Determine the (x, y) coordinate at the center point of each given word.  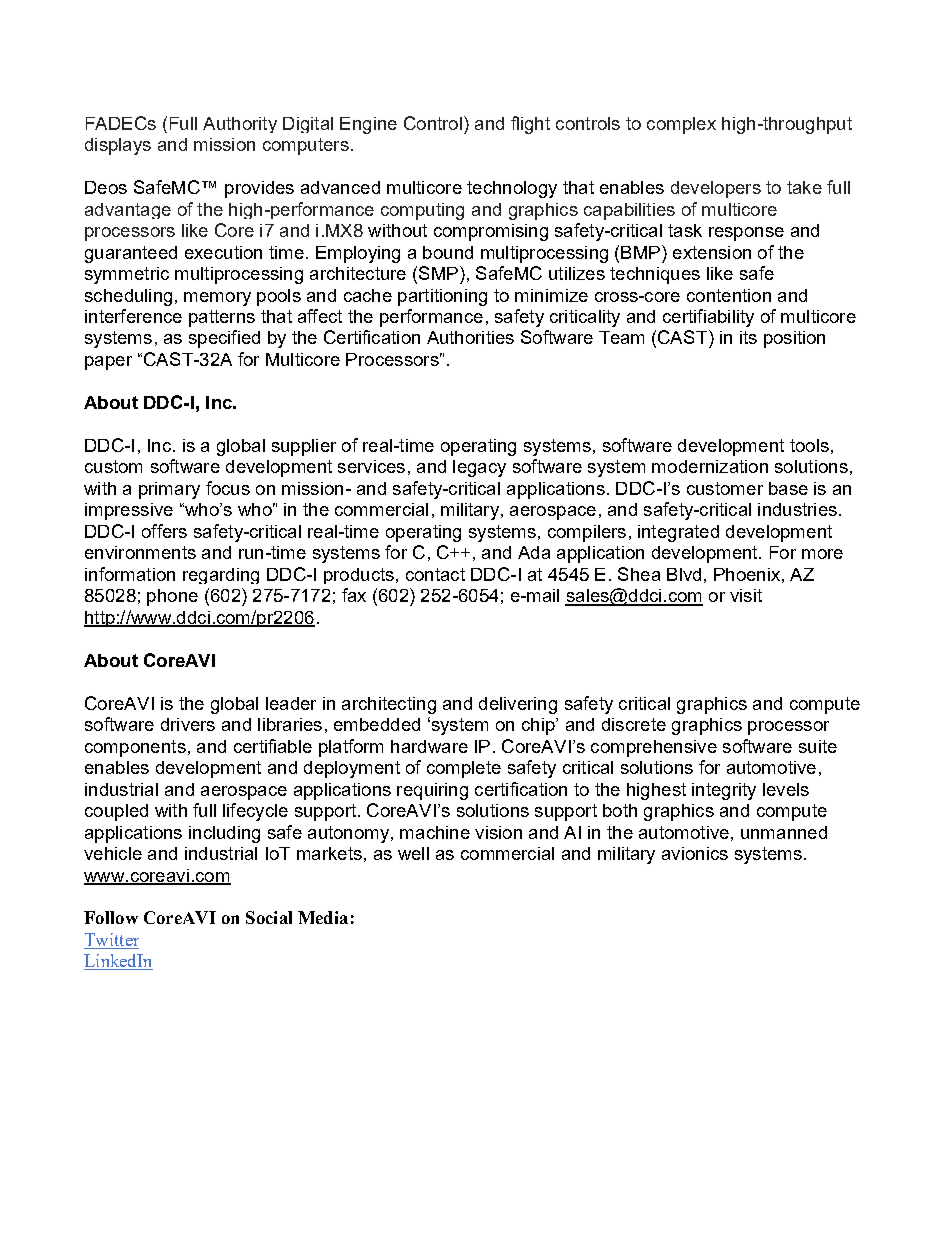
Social (269, 917)
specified (224, 339)
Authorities (470, 337)
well (413, 853)
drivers (188, 724)
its (748, 337)
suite (818, 746)
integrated (678, 533)
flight (530, 125)
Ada (534, 552)
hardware (429, 746)
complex (681, 125)
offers (164, 531)
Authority (240, 125)
